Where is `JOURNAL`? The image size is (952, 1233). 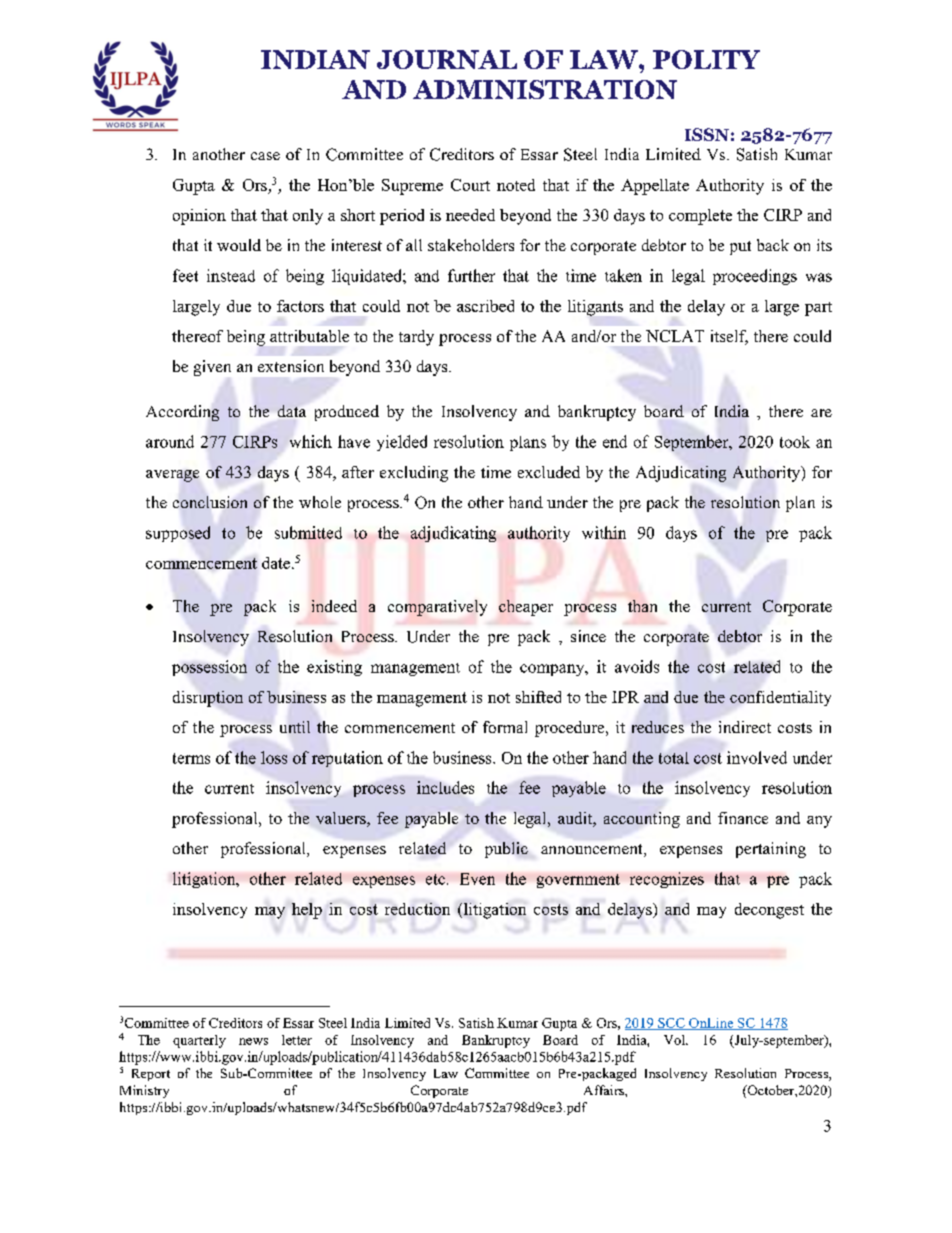
JOURNAL is located at coordinates (447, 59).
